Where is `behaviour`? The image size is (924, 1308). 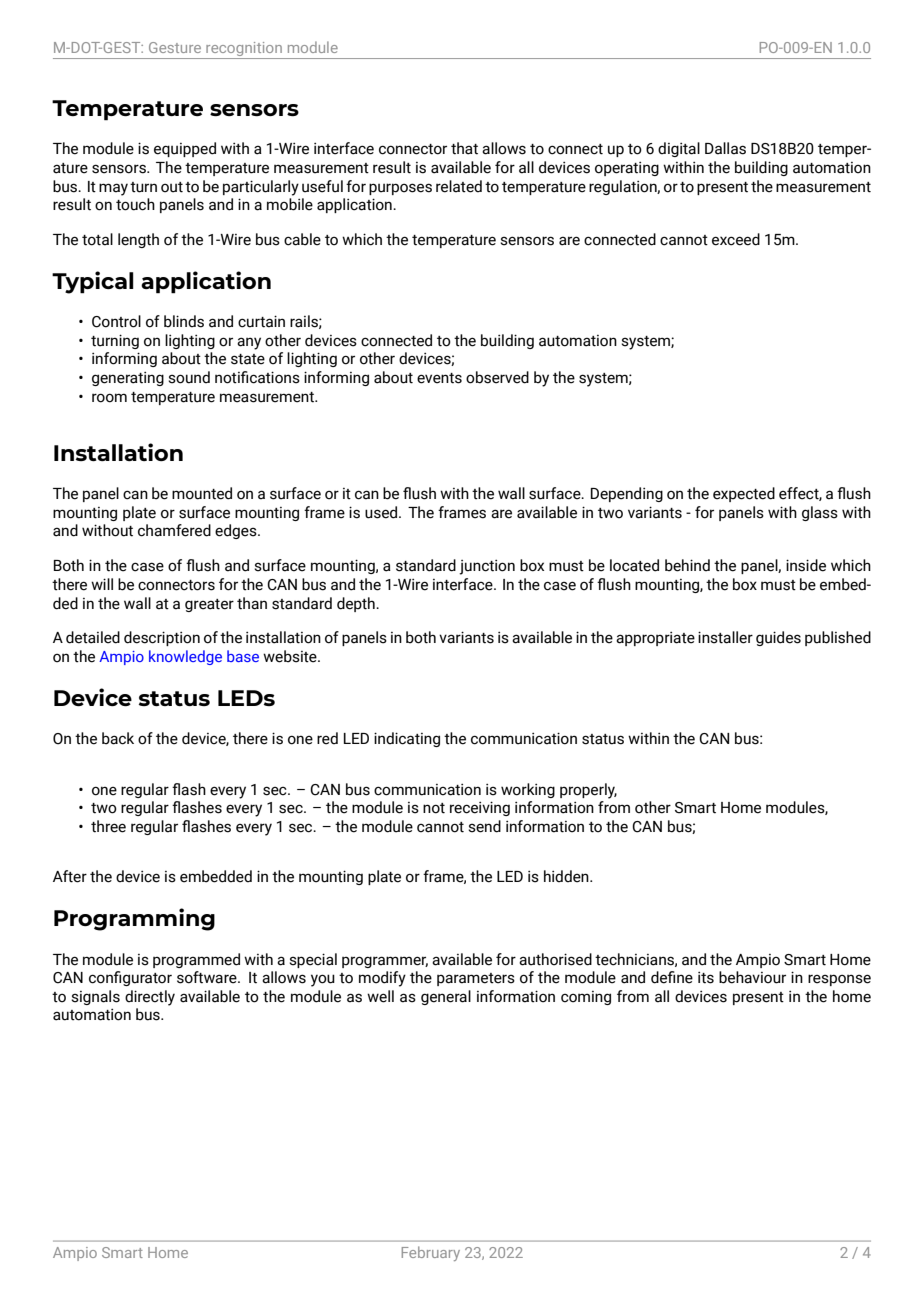 behaviour is located at coordinates (752, 977).
